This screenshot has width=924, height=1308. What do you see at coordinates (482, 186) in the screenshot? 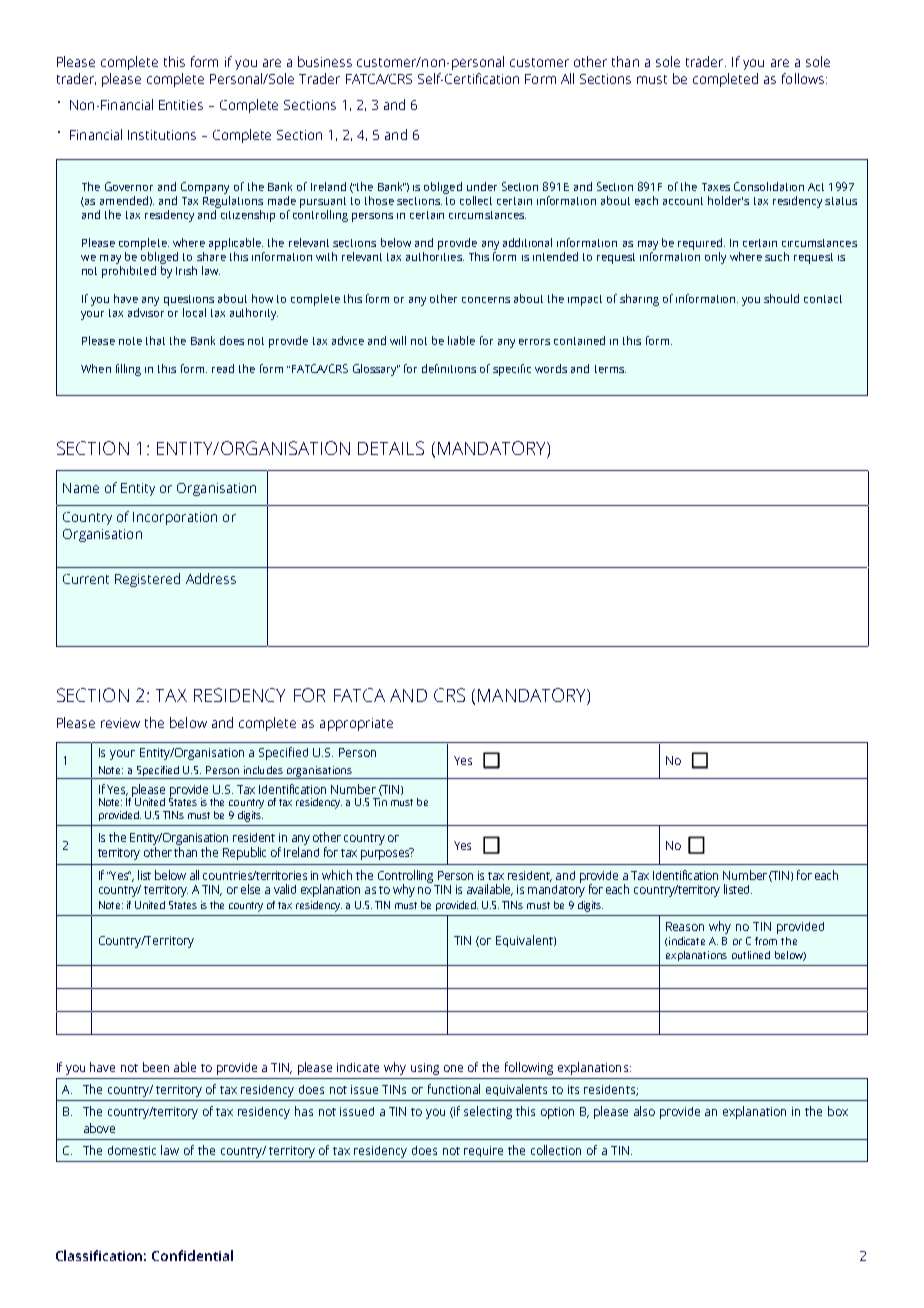
I see `under` at bounding box center [482, 186].
